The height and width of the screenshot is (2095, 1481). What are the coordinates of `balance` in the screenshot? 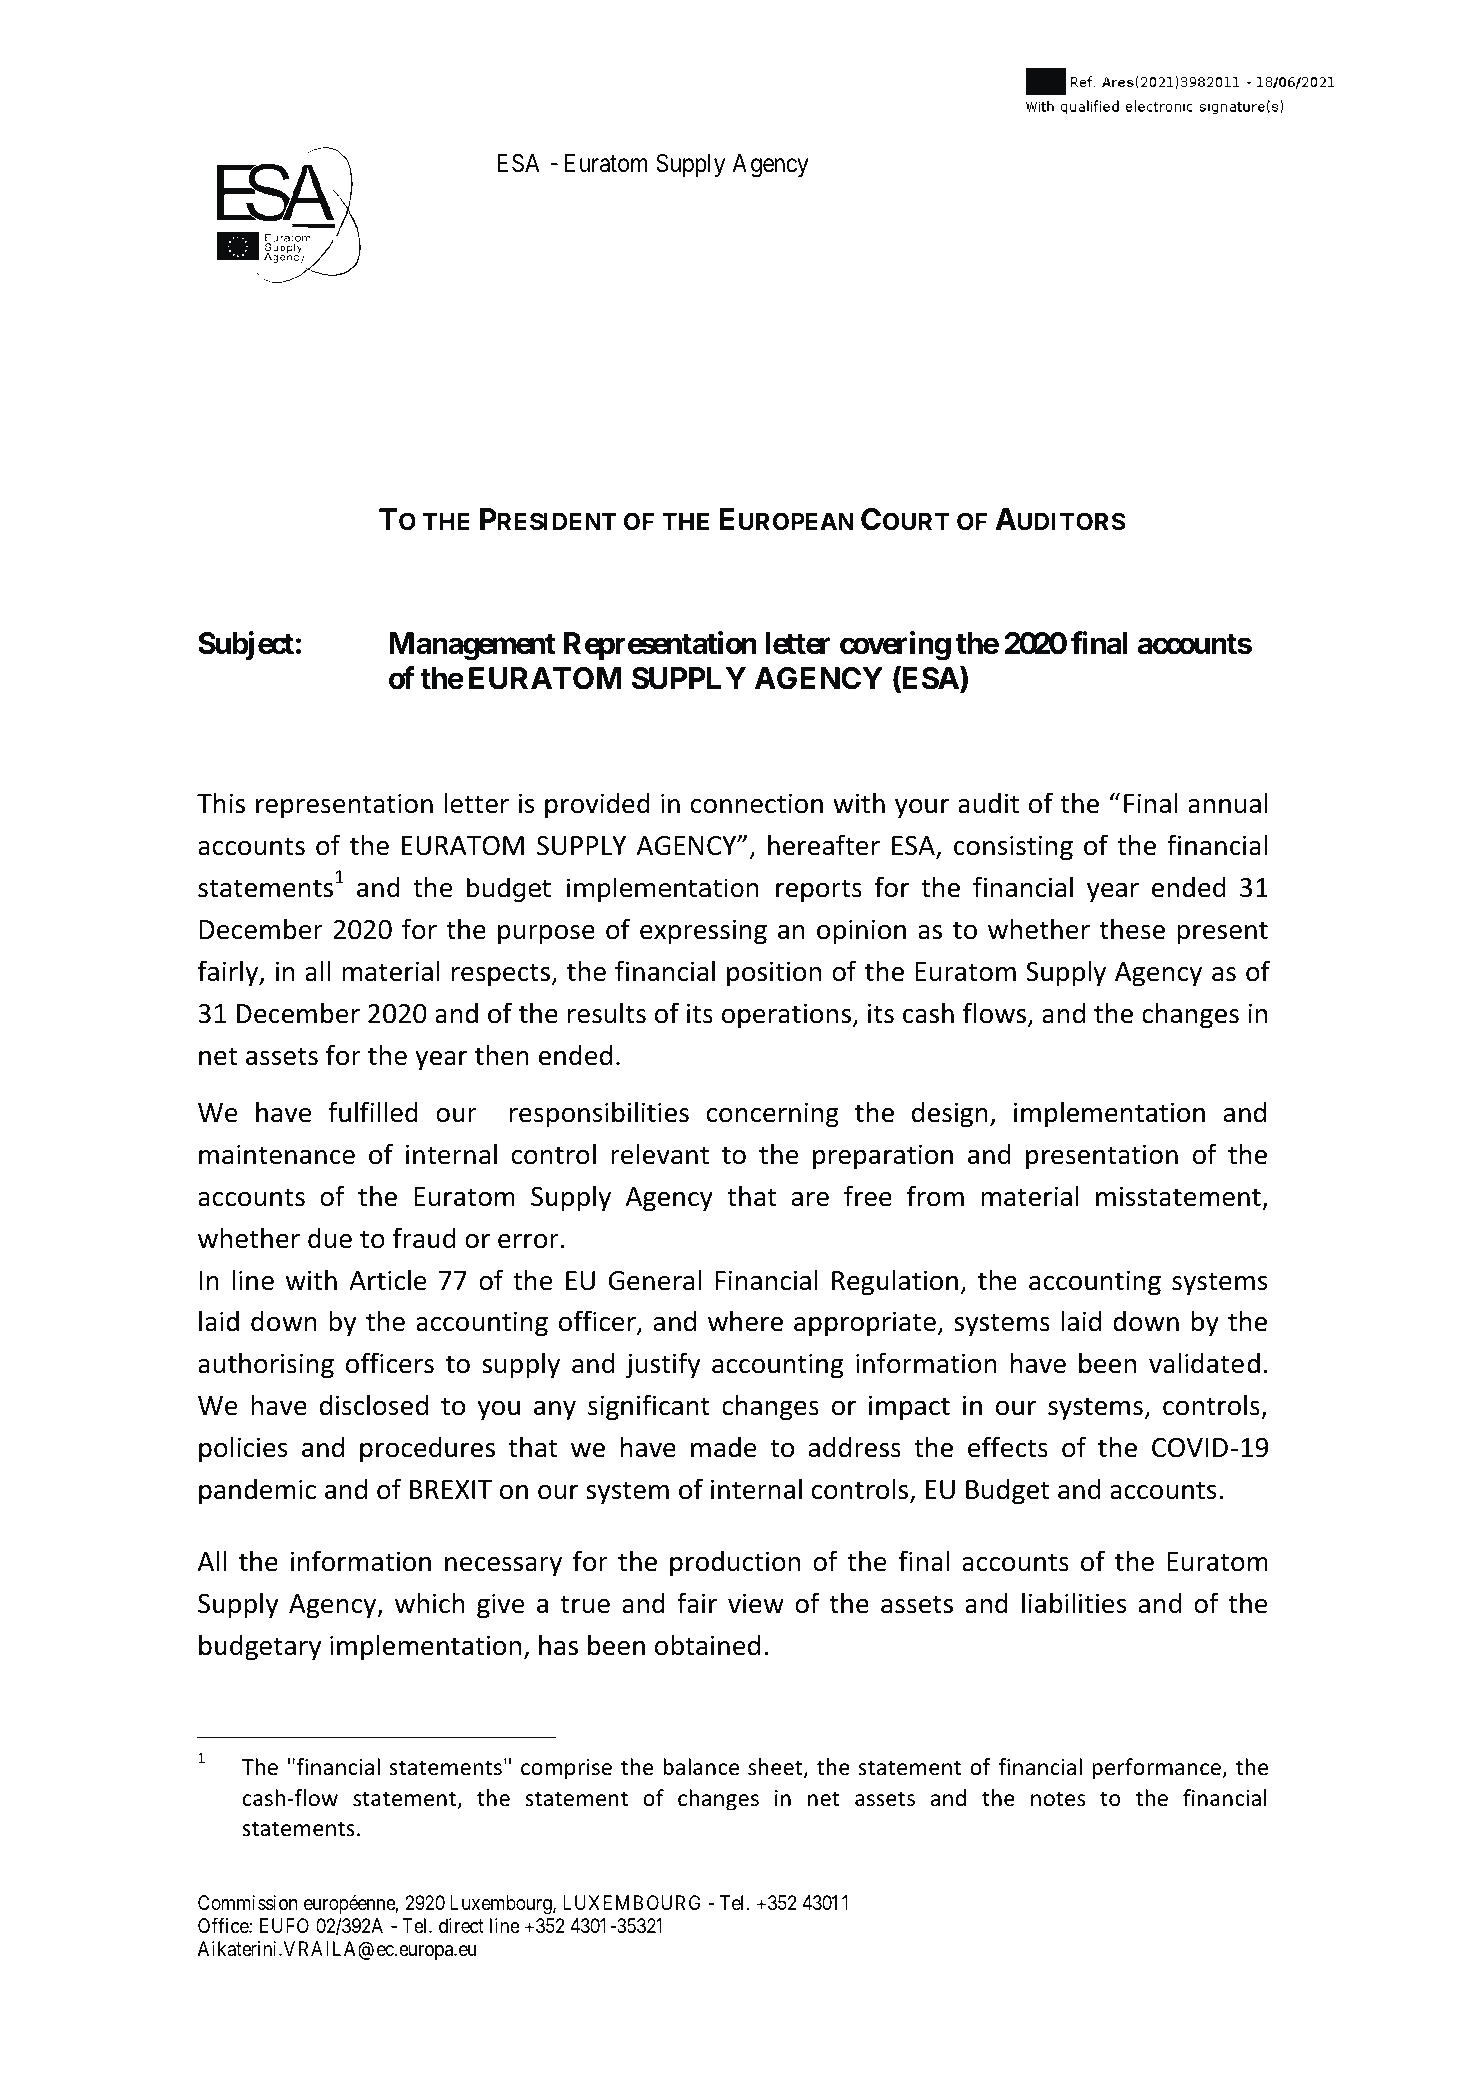 It's located at (701, 1767).
